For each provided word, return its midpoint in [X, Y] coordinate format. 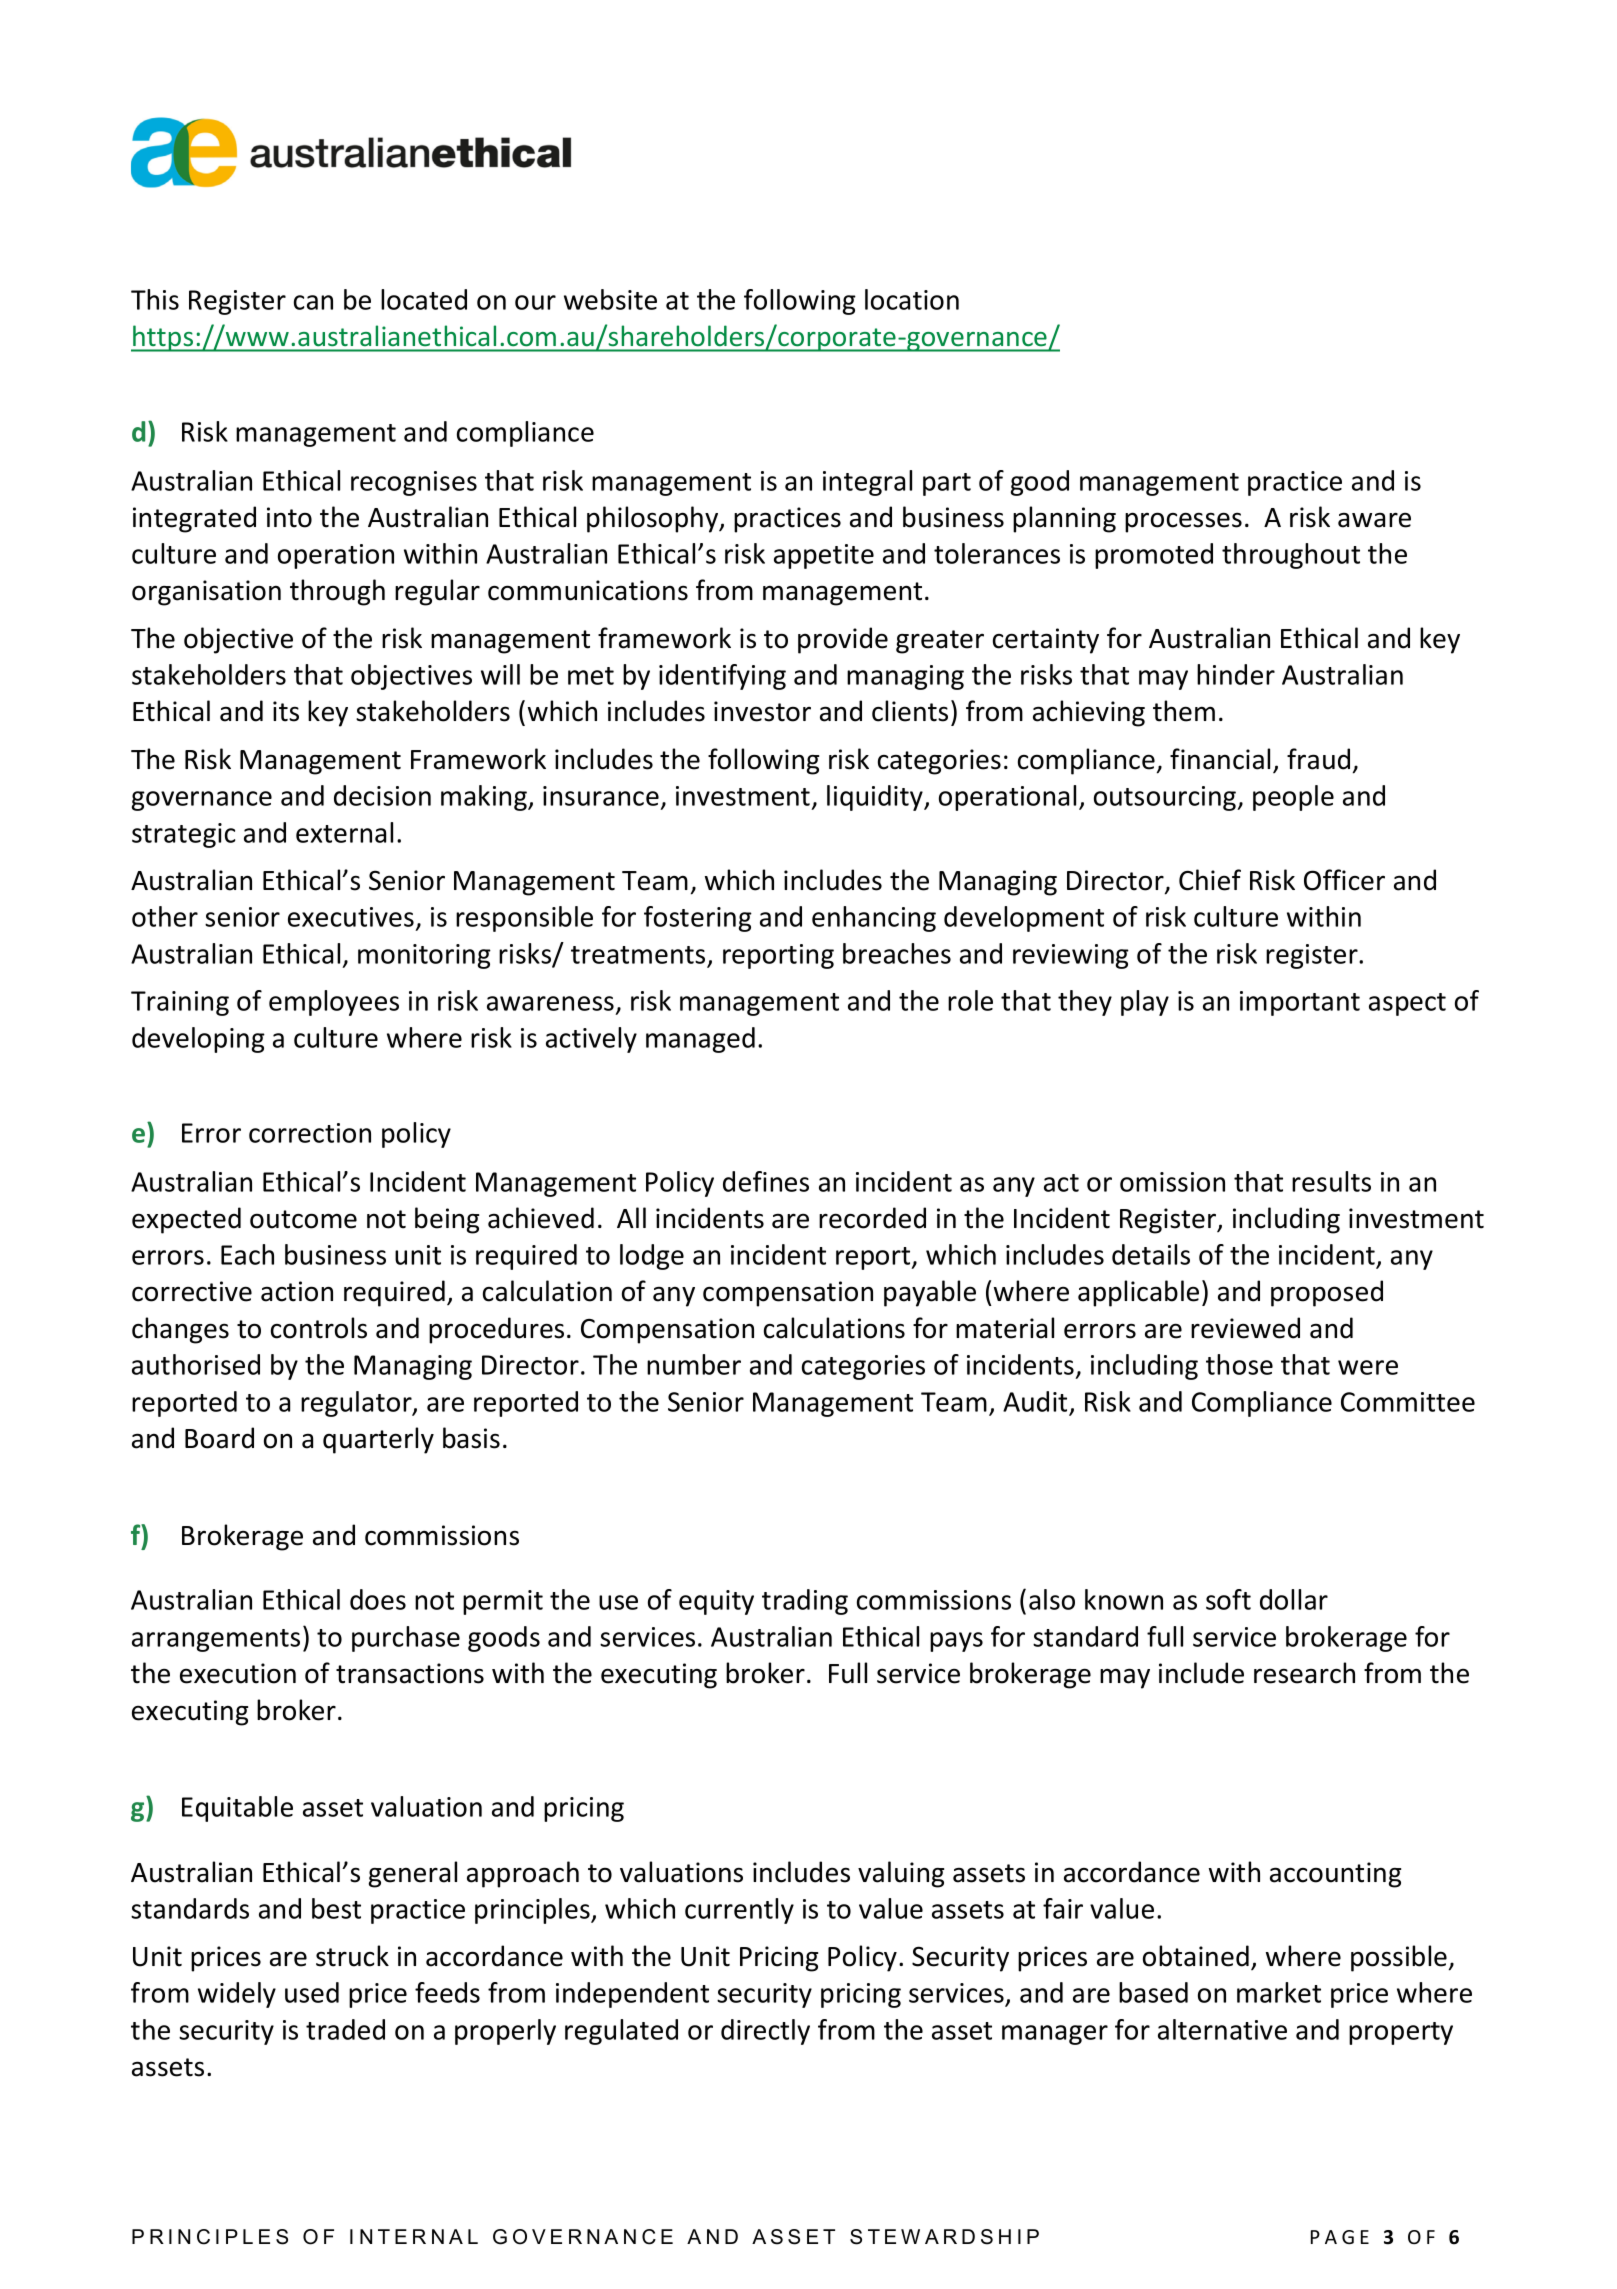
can [313, 302]
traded [345, 2029]
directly [765, 2032]
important [1300, 1003]
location [912, 299]
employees [334, 1003]
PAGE [1340, 2237]
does [378, 1599]
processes [1183, 522]
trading [805, 1602]
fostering [698, 919]
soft [1228, 1599]
